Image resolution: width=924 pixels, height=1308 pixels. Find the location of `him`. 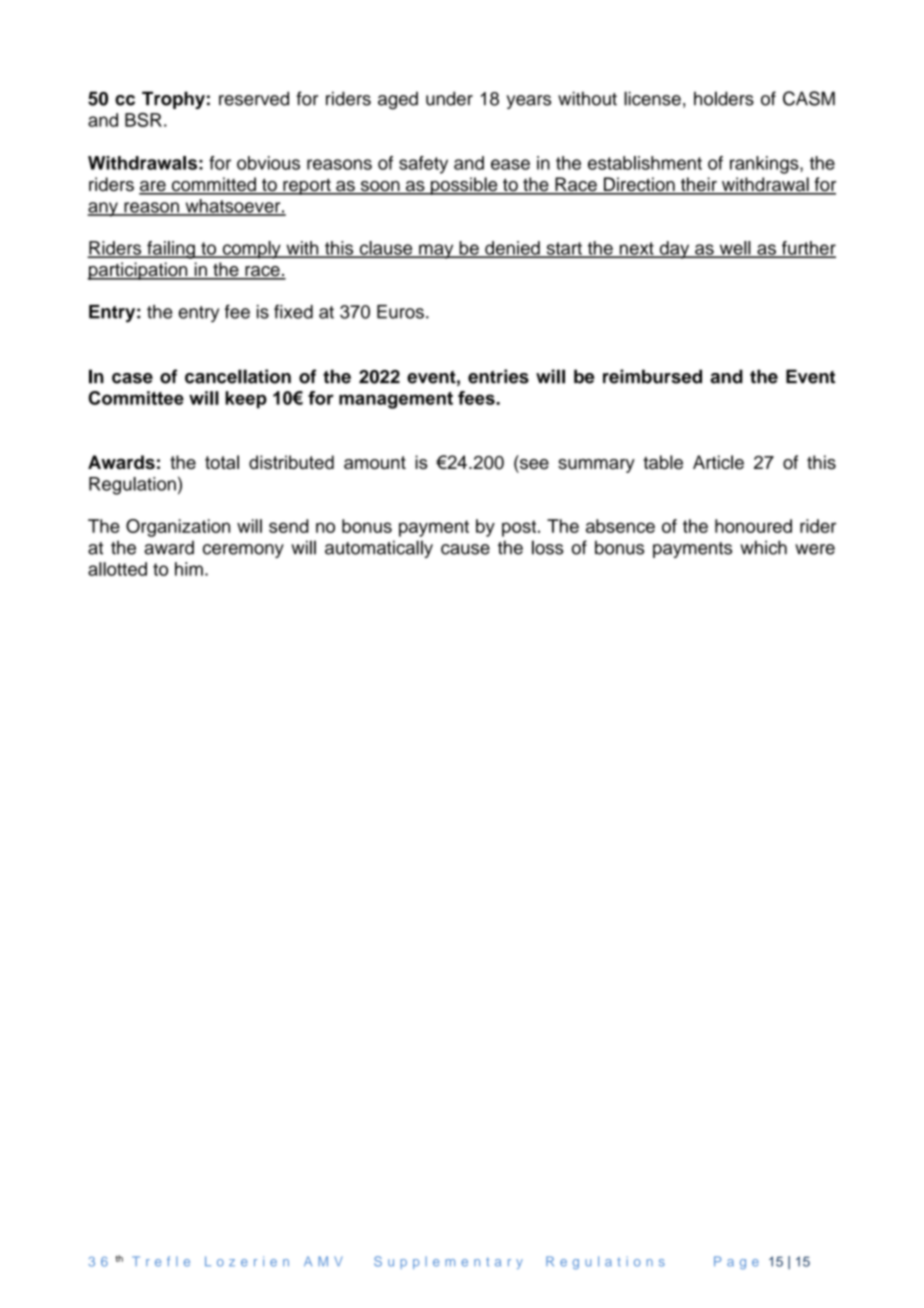

him is located at coordinates (189, 569).
